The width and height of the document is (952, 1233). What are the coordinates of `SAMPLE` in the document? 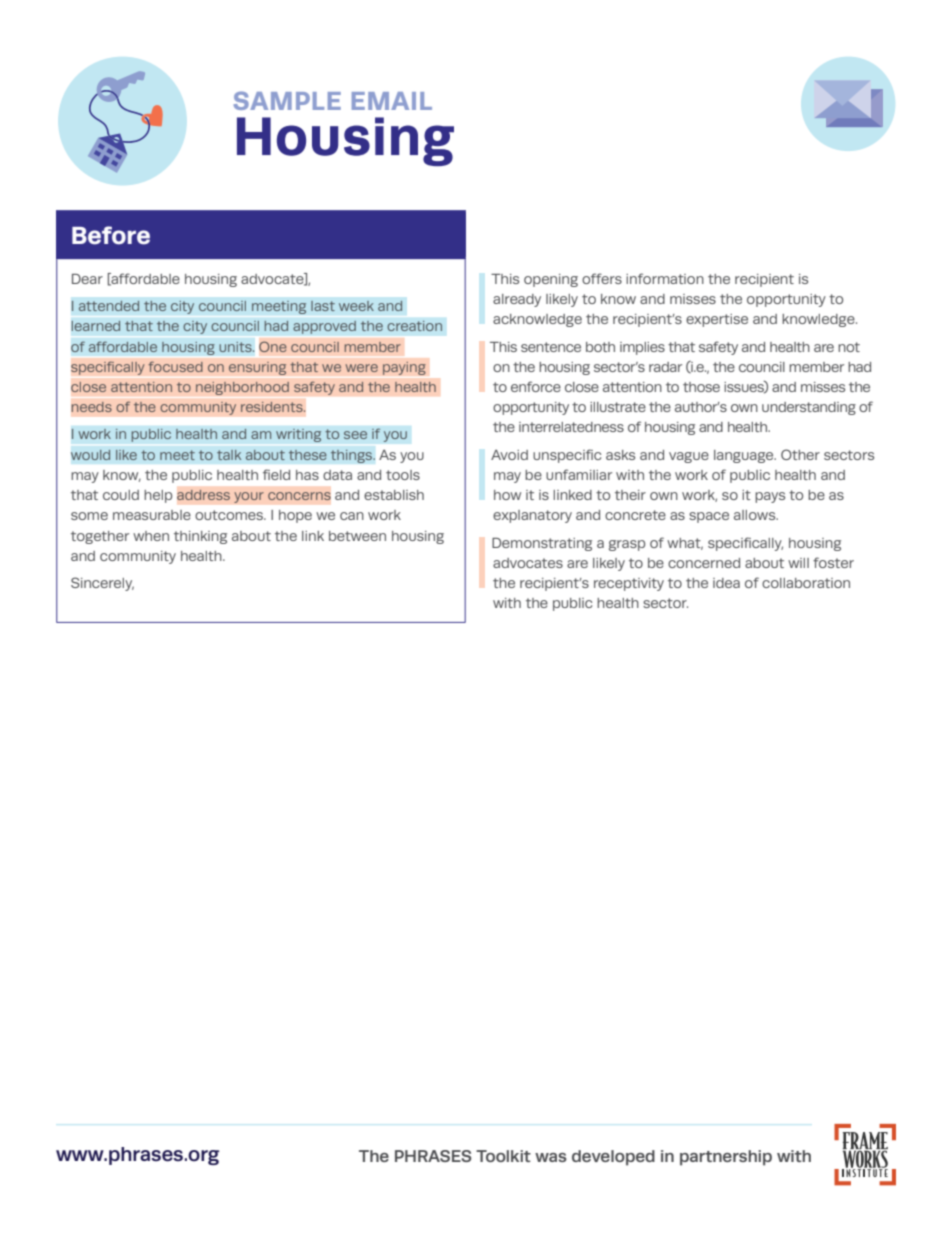 It's located at (287, 100).
